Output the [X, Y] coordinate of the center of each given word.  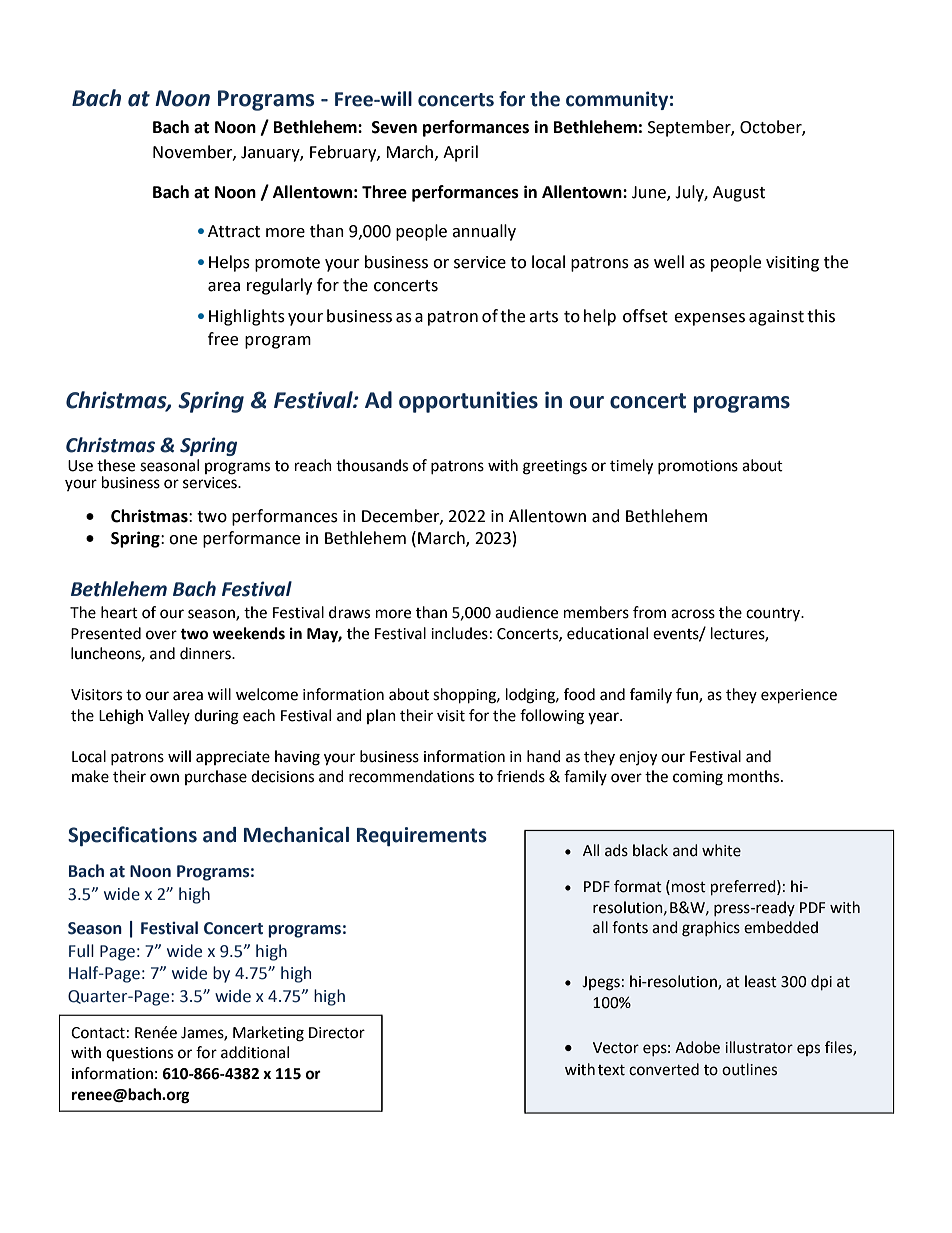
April [460, 153]
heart [119, 612]
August [739, 194]
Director [337, 1033]
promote [287, 264]
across [693, 614]
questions [139, 1054]
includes [459, 633]
